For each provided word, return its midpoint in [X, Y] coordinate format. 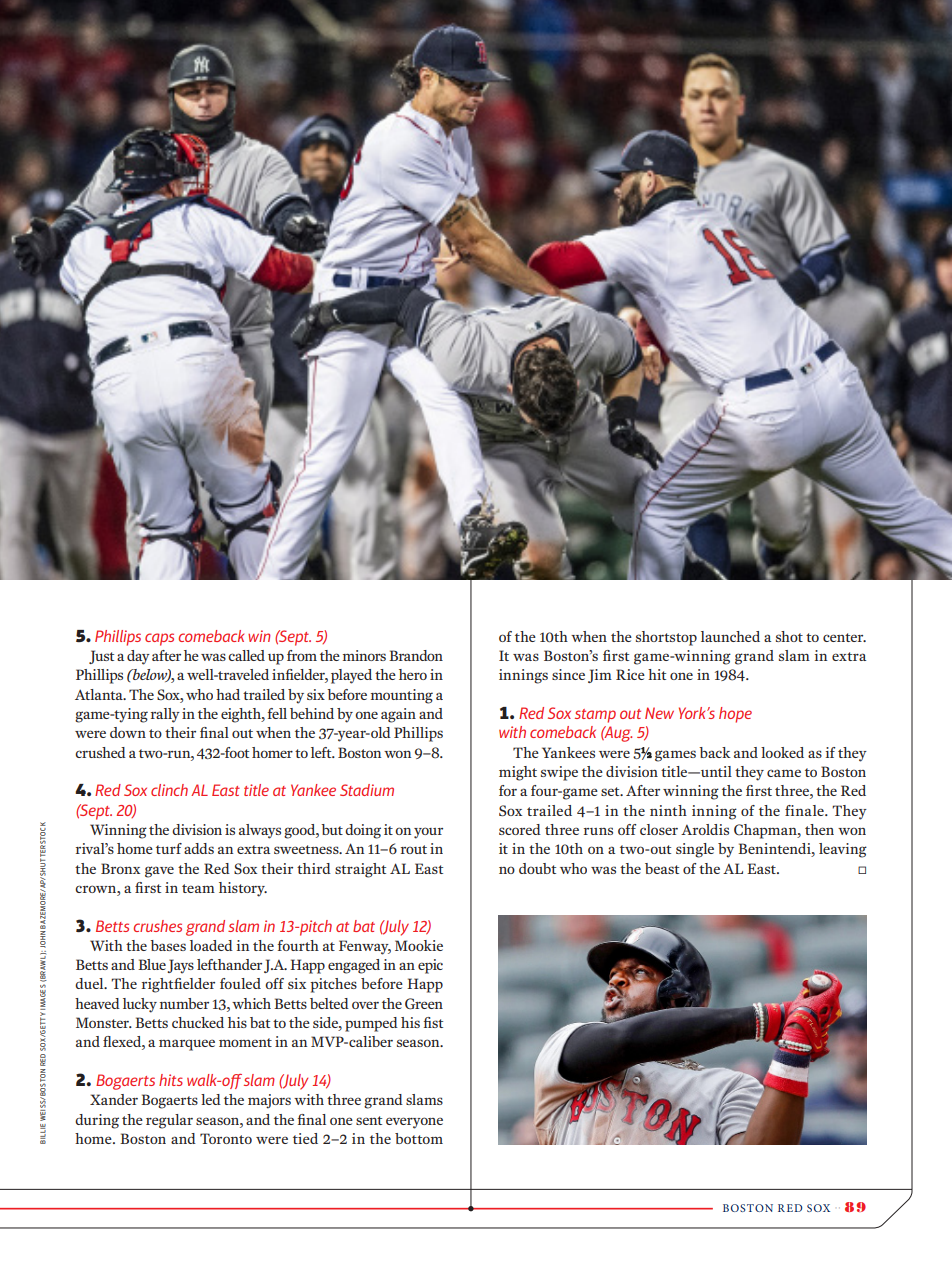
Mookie [419, 945]
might [518, 773]
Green [424, 1004]
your [428, 833]
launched [730, 636]
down [128, 732]
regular [169, 1121]
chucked [198, 1022]
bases [168, 945]
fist [433, 1022]
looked [782, 752]
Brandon [416, 655]
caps [159, 639]
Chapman [766, 831]
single [695, 850]
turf [169, 848]
